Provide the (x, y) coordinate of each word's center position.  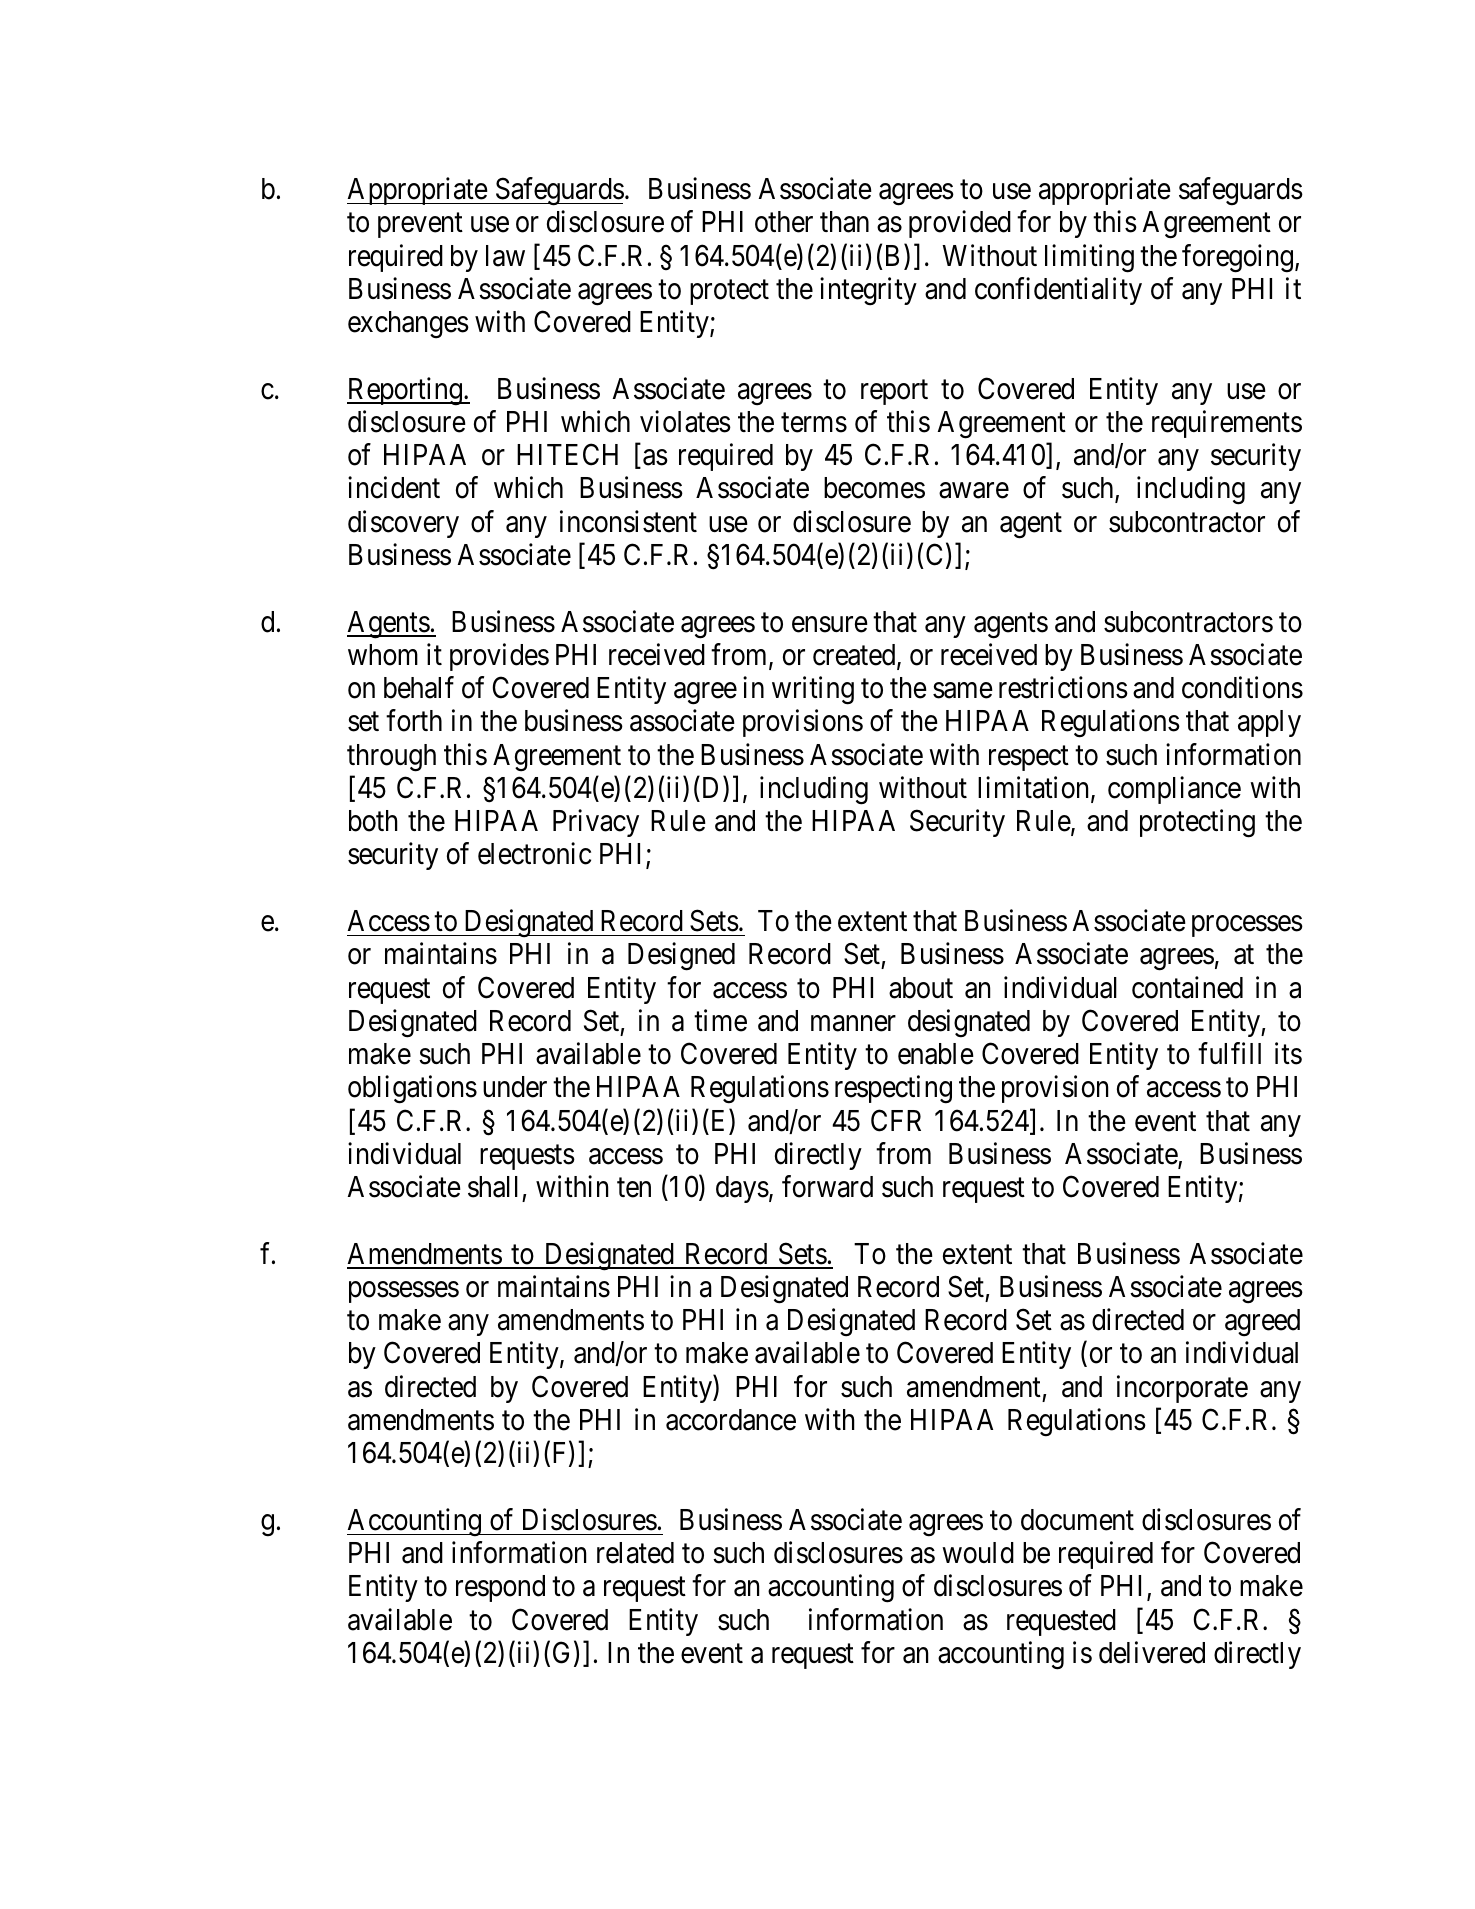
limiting (1089, 258)
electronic (534, 854)
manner (853, 1023)
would (978, 1553)
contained (1187, 987)
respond (500, 1588)
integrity (868, 291)
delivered (1152, 1652)
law (505, 256)
